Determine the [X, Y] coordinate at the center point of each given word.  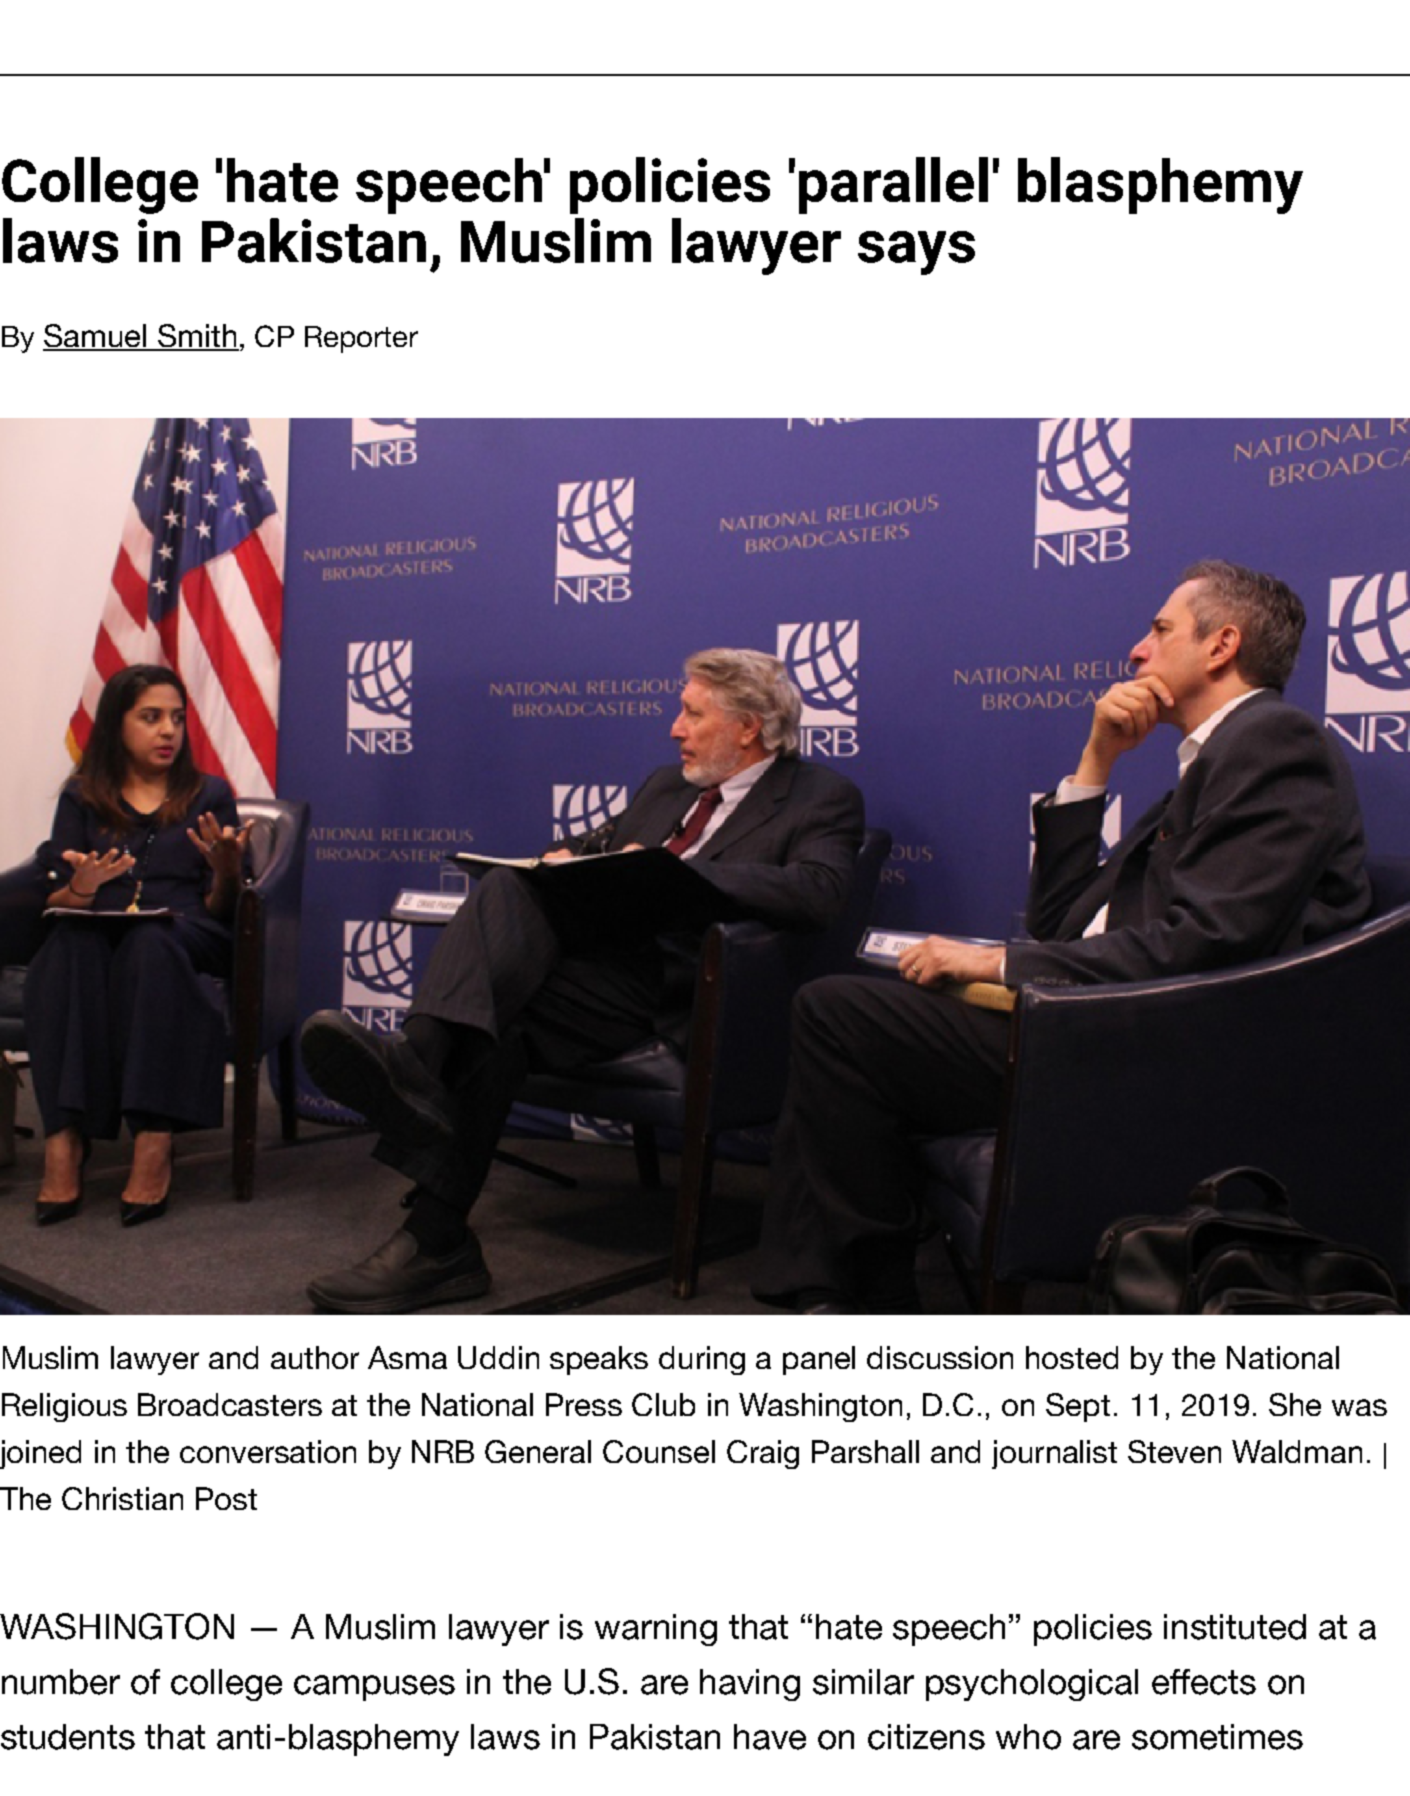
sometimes [1217, 1737]
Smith [196, 337]
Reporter [361, 339]
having [750, 1685]
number [61, 1682]
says [916, 253]
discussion [940, 1357]
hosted [1072, 1357]
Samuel [95, 337]
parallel [893, 185]
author [315, 1357]
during [702, 1360]
